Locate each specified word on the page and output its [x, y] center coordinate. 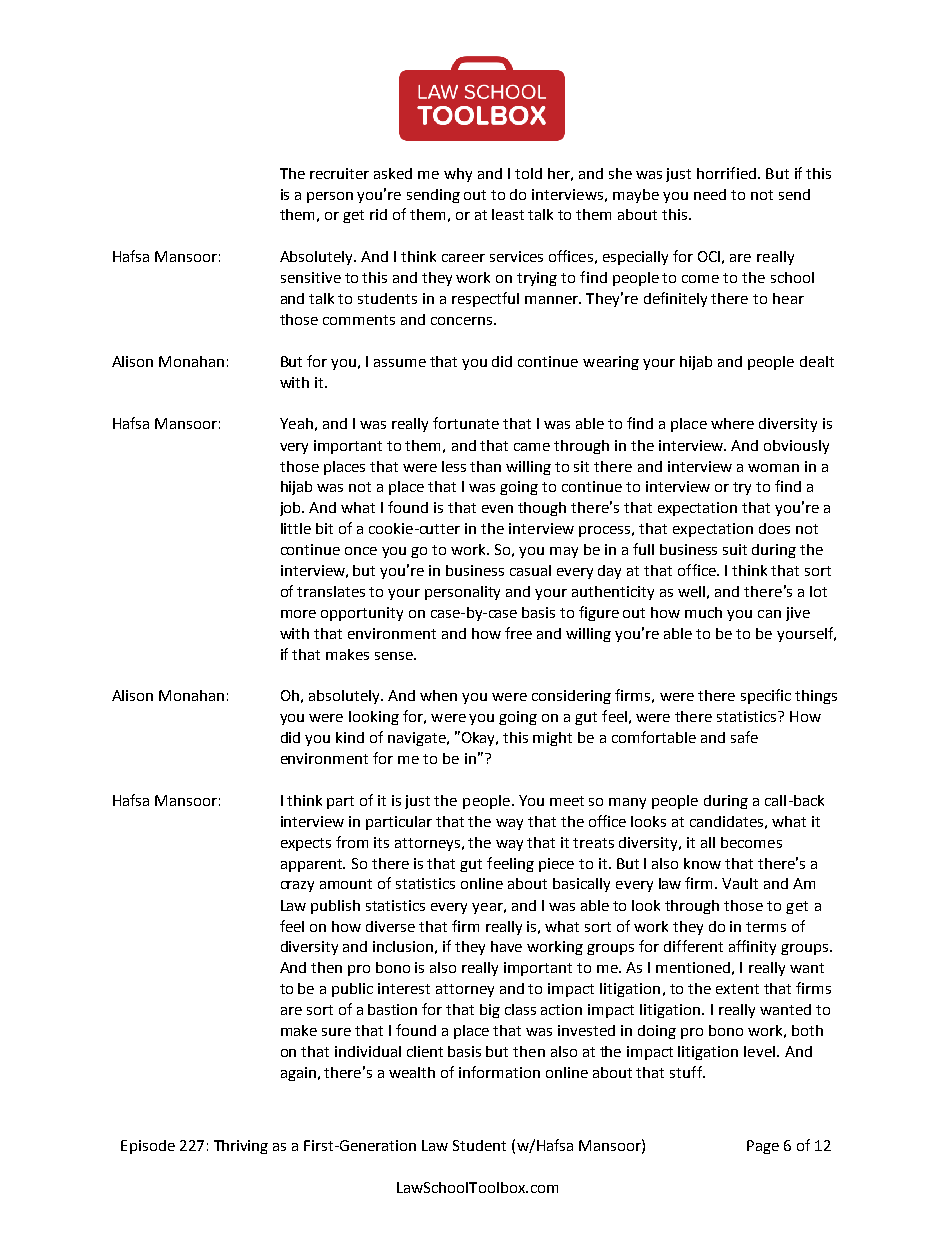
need [710, 194]
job [292, 509]
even [497, 509]
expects [306, 844]
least [508, 214]
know [702, 863]
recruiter [339, 173]
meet [567, 801]
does [774, 528]
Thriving [241, 1147]
